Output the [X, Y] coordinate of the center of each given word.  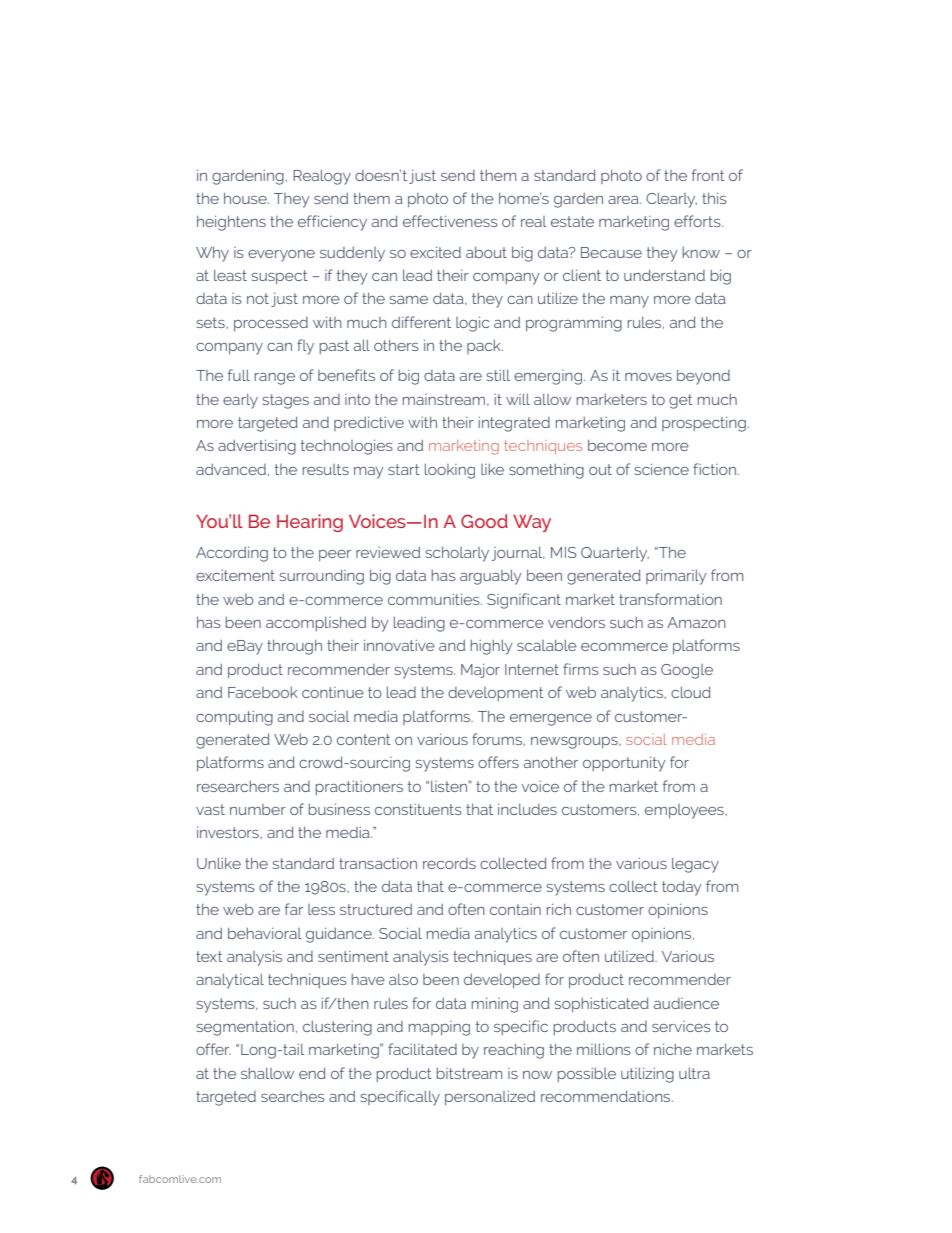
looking [450, 471]
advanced [231, 469]
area [624, 200]
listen [450, 786]
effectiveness [450, 221]
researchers [238, 786]
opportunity [624, 764]
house [246, 198]
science [662, 469]
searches [293, 1096]
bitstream [469, 1073]
